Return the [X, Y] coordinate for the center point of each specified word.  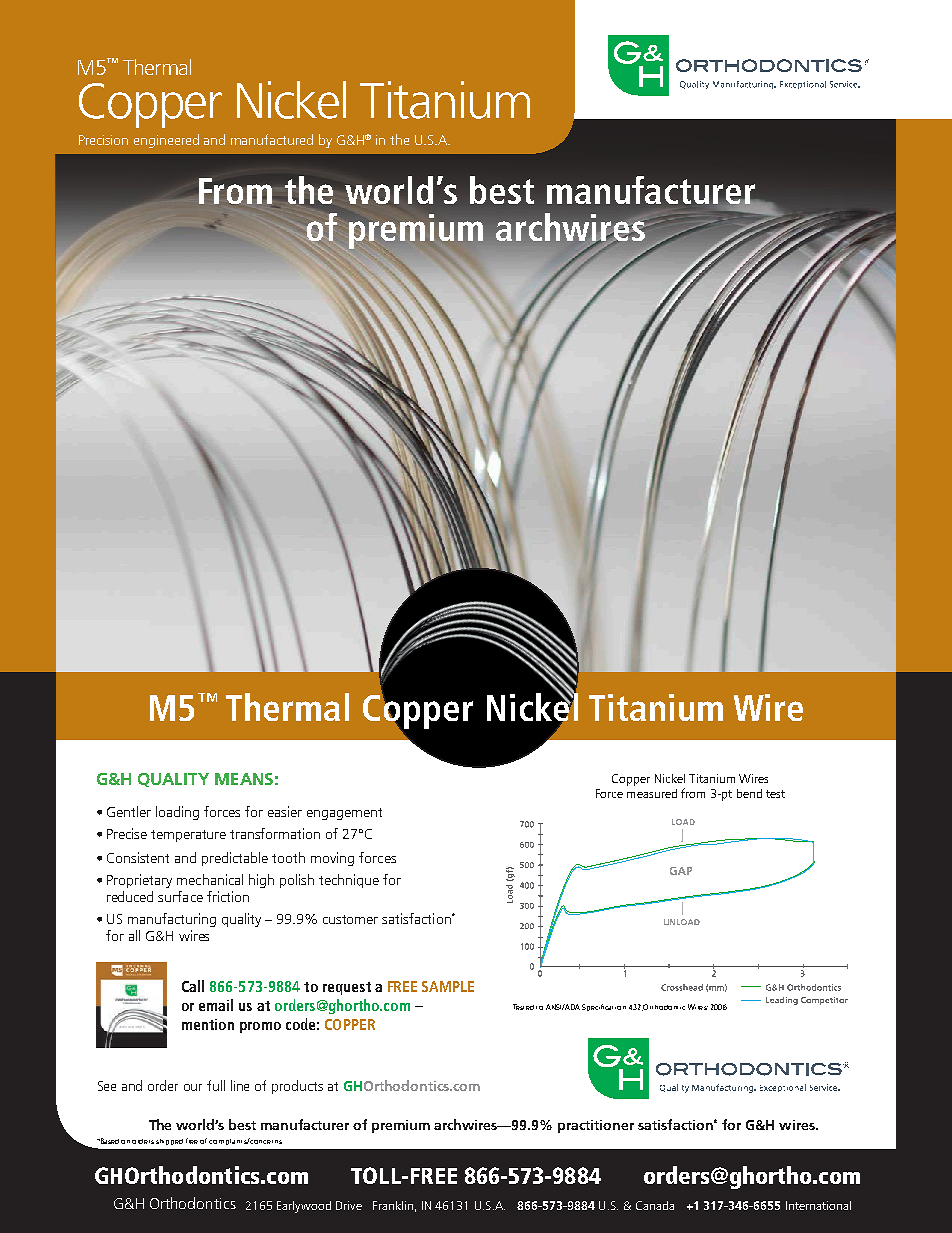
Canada [655, 1205]
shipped [169, 1142]
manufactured [272, 139]
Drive [349, 1205]
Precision [103, 140]
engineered [166, 141]
